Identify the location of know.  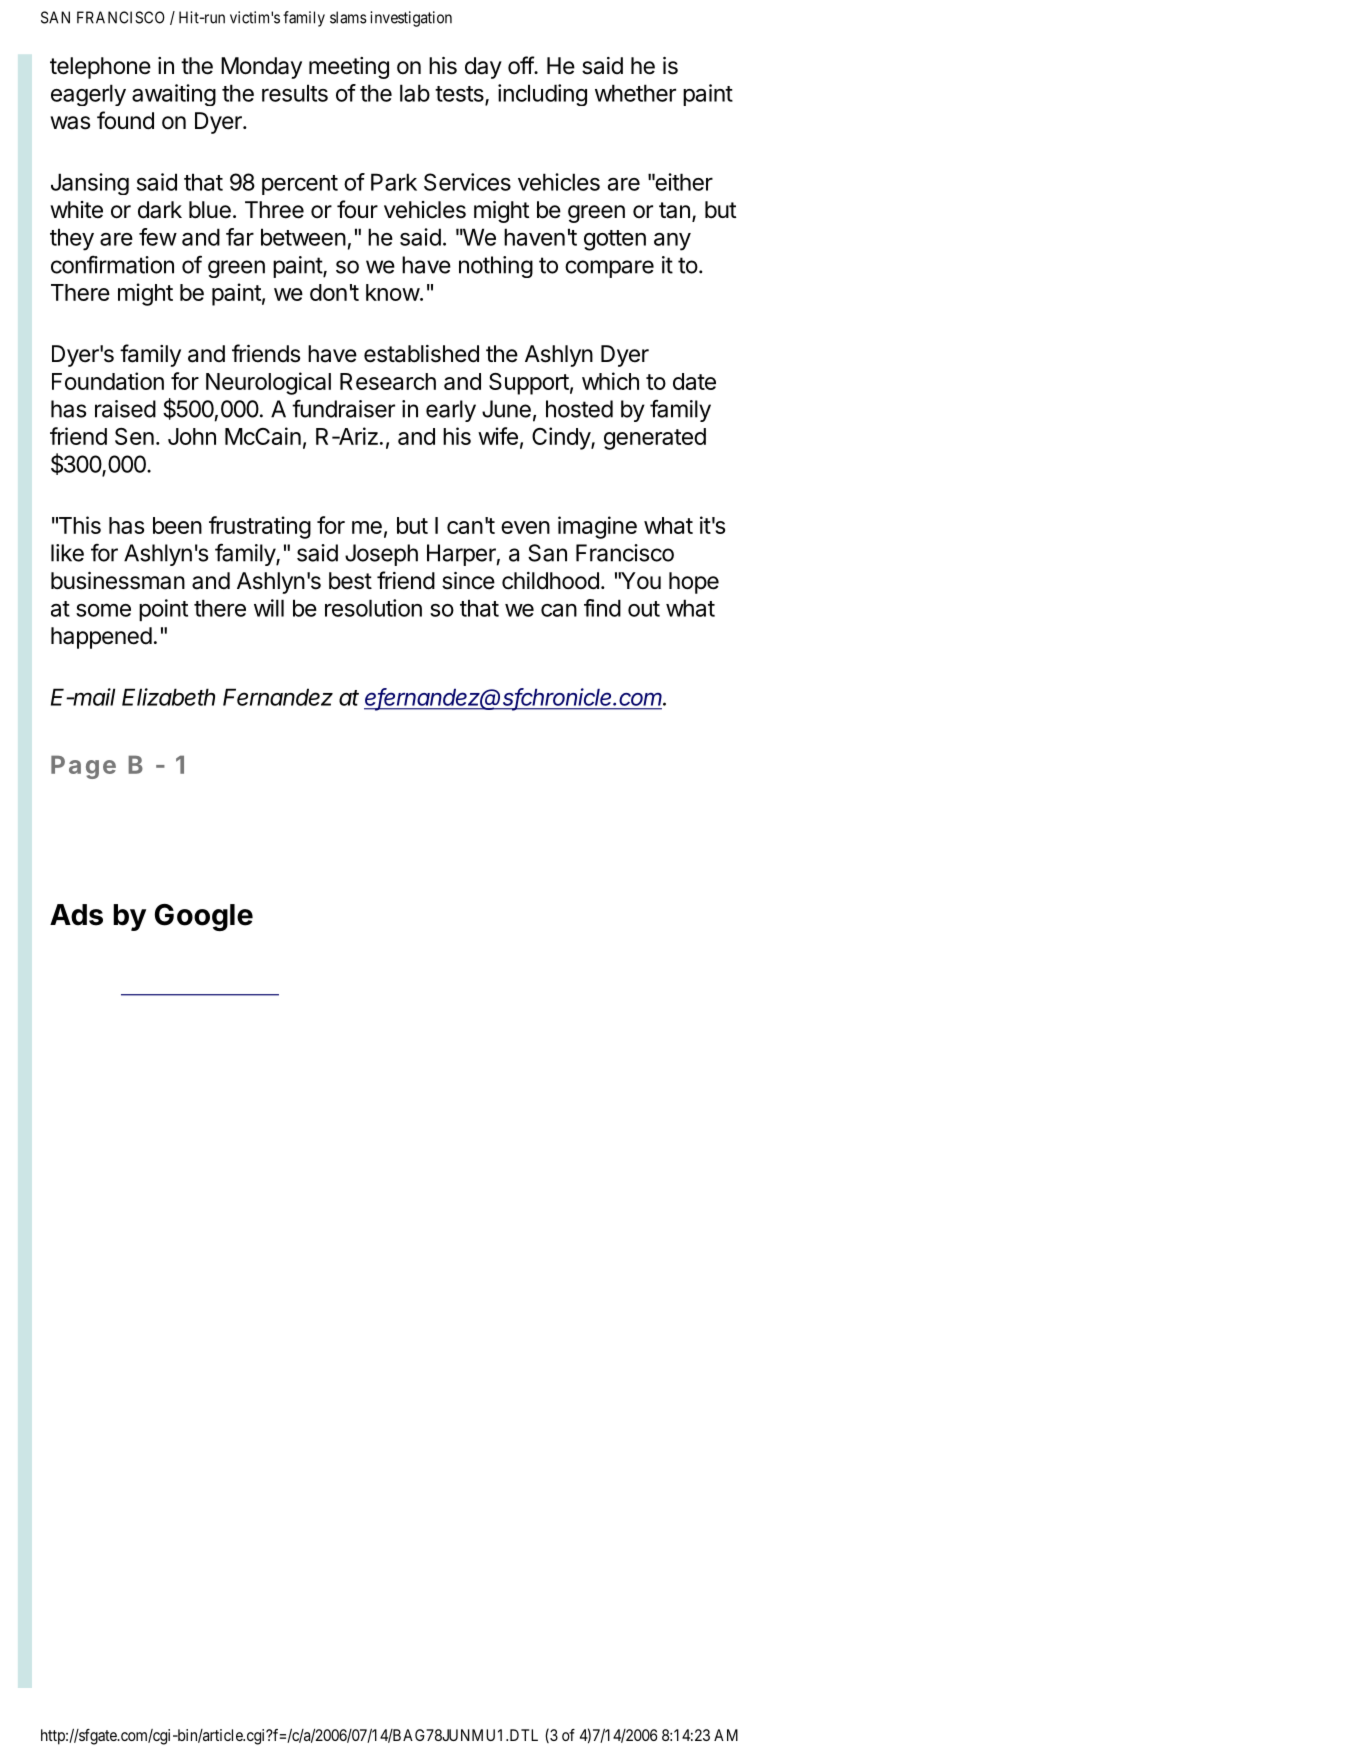
(393, 292).
